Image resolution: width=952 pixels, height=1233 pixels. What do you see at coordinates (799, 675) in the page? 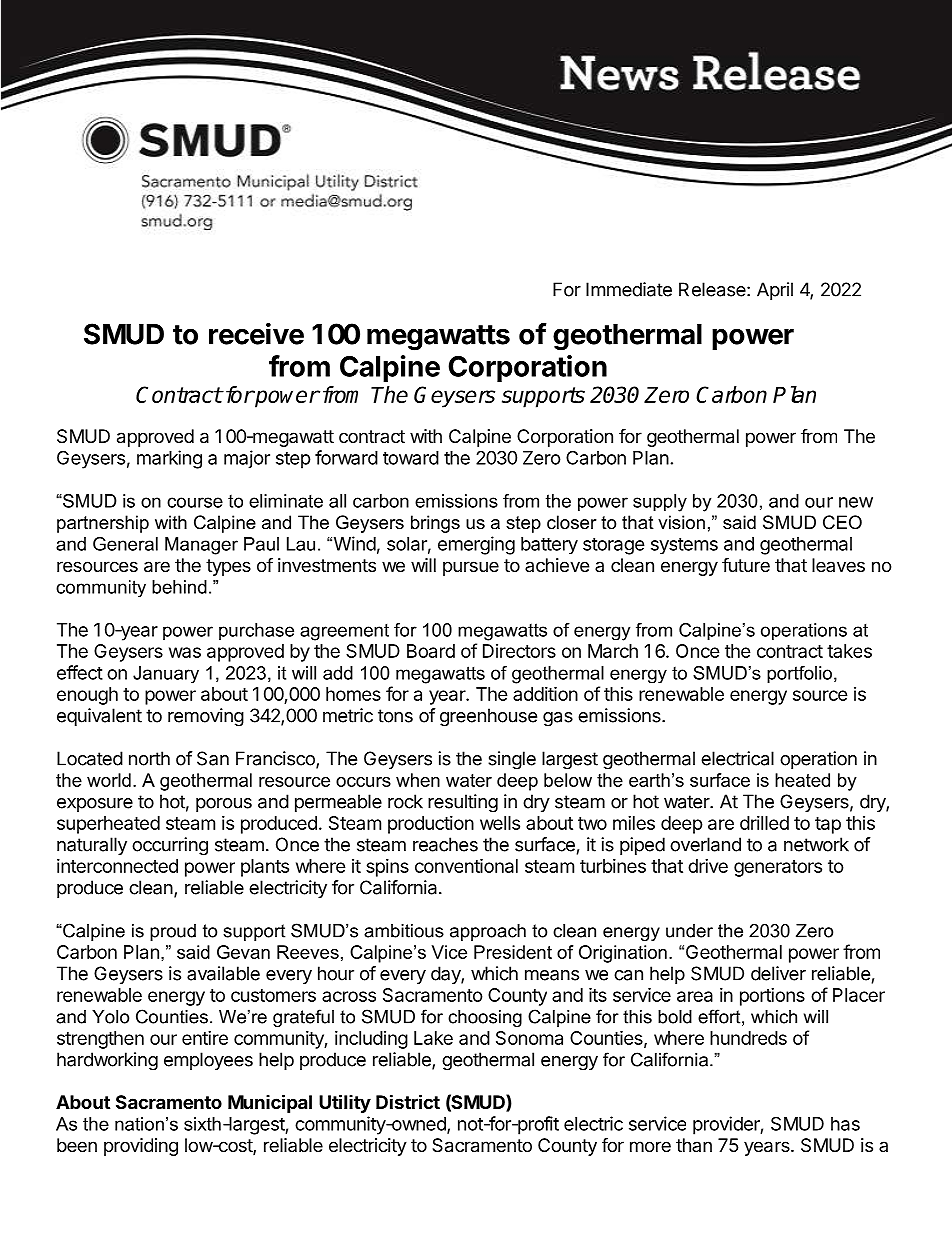
I see `portfolio` at bounding box center [799, 675].
